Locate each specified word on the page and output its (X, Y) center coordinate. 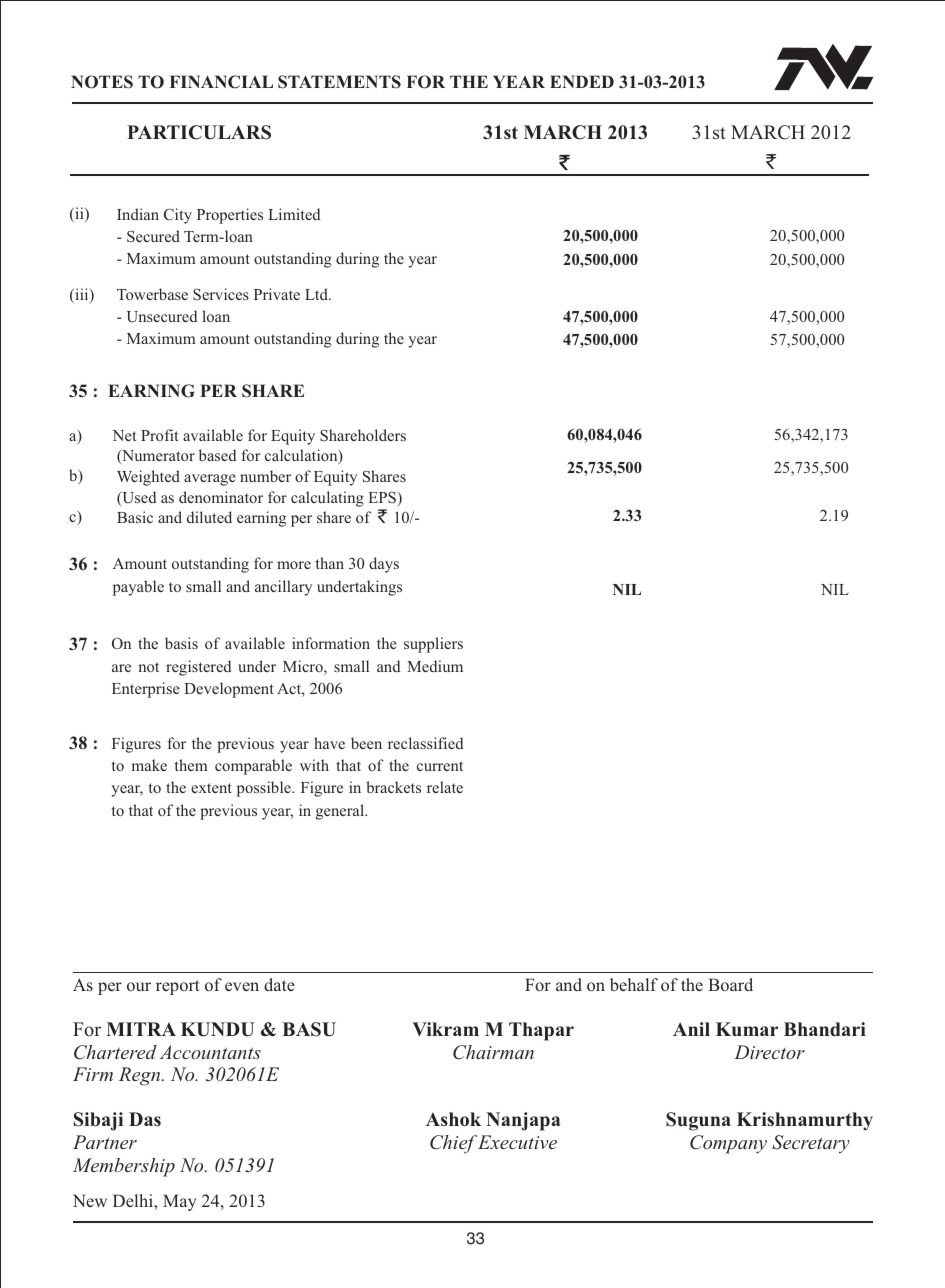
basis (181, 643)
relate (445, 787)
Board (730, 984)
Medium (435, 666)
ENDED (582, 81)
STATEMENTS (339, 82)
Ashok (453, 1119)
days (384, 565)
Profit (159, 435)
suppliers (433, 645)
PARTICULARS (199, 132)
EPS (382, 497)
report (178, 987)
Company (728, 1144)
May (179, 1202)
